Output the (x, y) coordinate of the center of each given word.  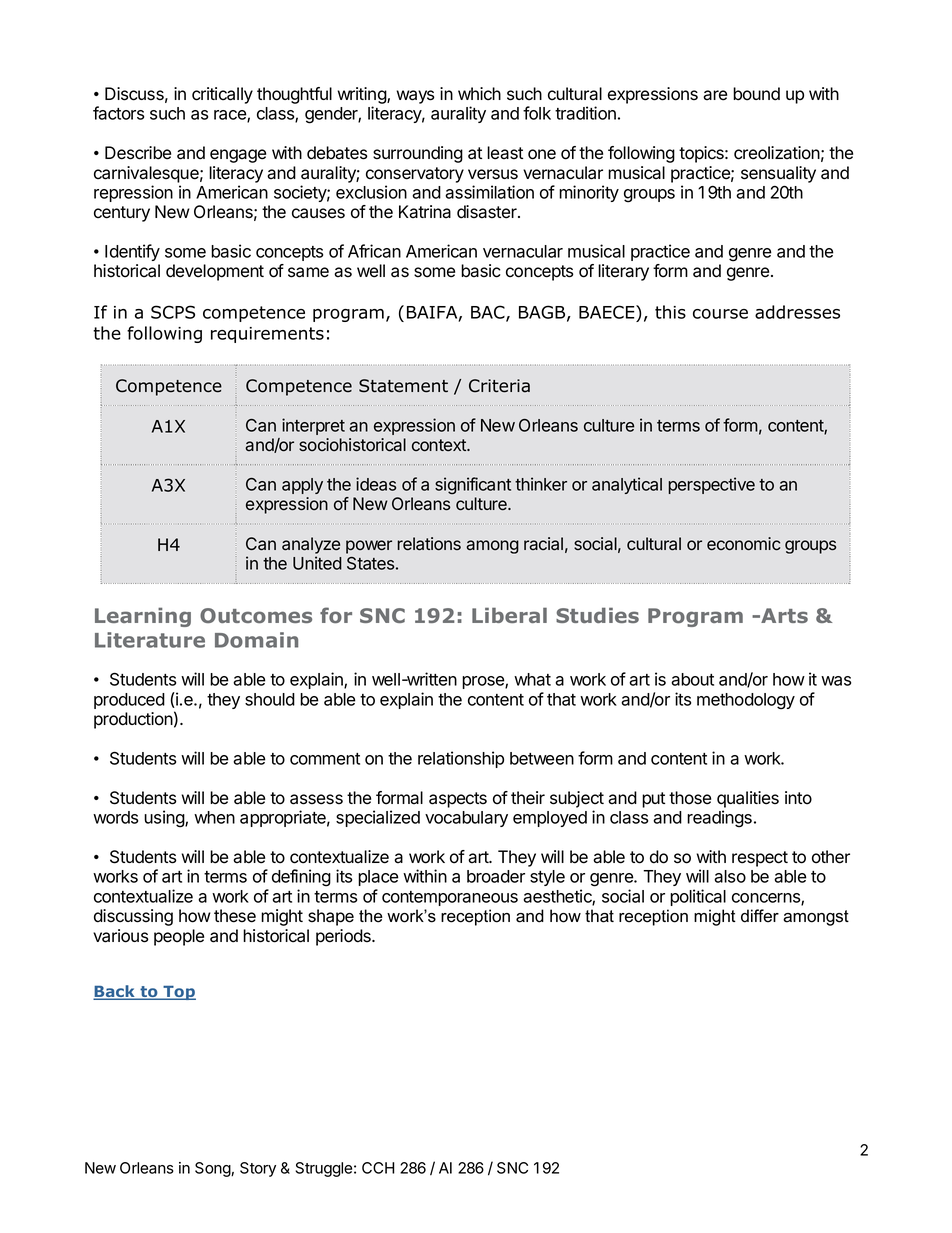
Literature (150, 640)
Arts (783, 615)
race (231, 116)
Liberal (509, 615)
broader (496, 876)
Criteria (499, 386)
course (720, 314)
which (479, 94)
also (730, 876)
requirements (267, 335)
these (235, 916)
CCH (378, 1168)
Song (213, 1169)
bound (756, 94)
